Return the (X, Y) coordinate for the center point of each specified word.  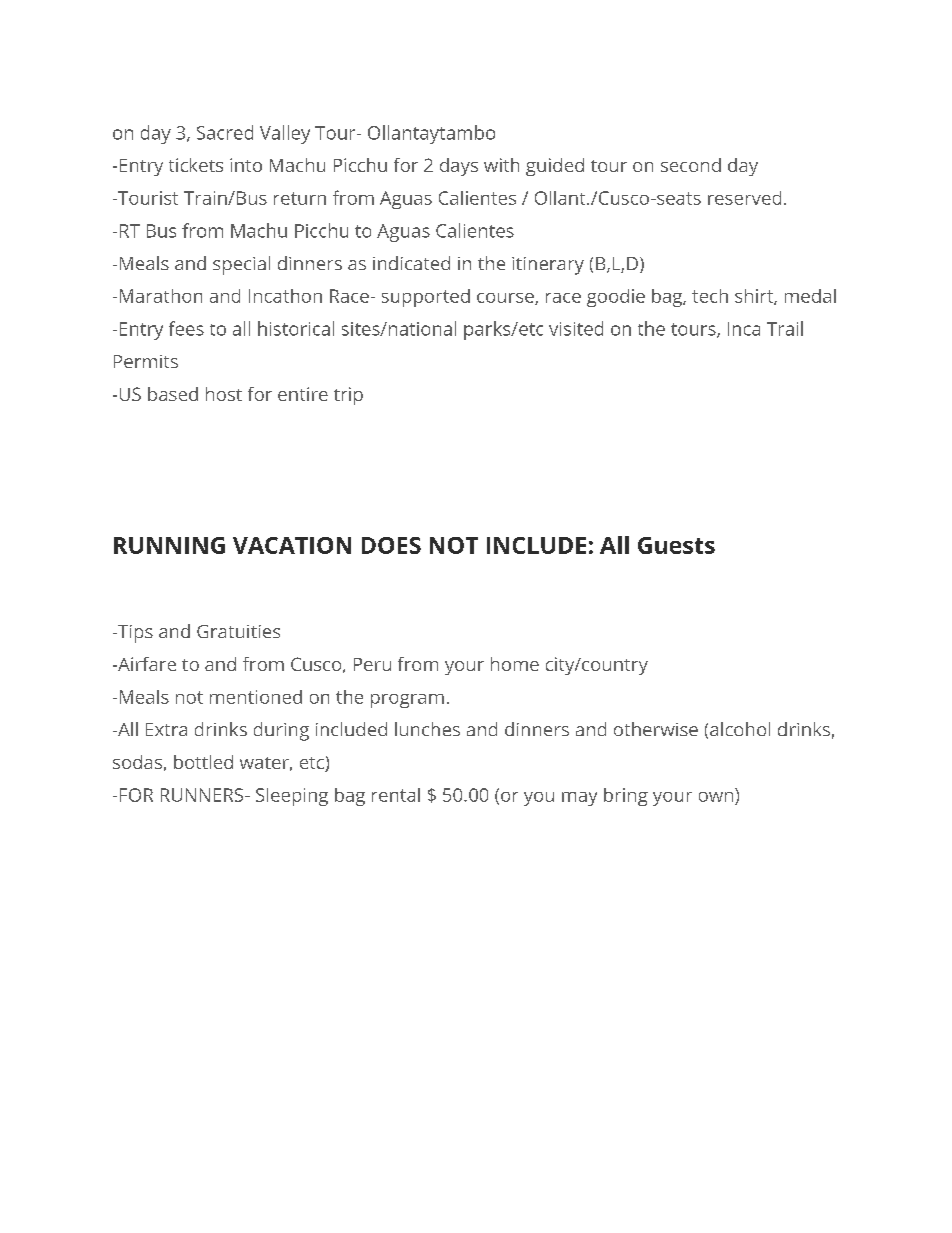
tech (710, 296)
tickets (196, 165)
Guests (676, 545)
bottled (203, 762)
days (459, 167)
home (515, 664)
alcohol (740, 729)
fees (186, 328)
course (506, 299)
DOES (391, 545)
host (224, 394)
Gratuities (238, 631)
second (691, 165)
